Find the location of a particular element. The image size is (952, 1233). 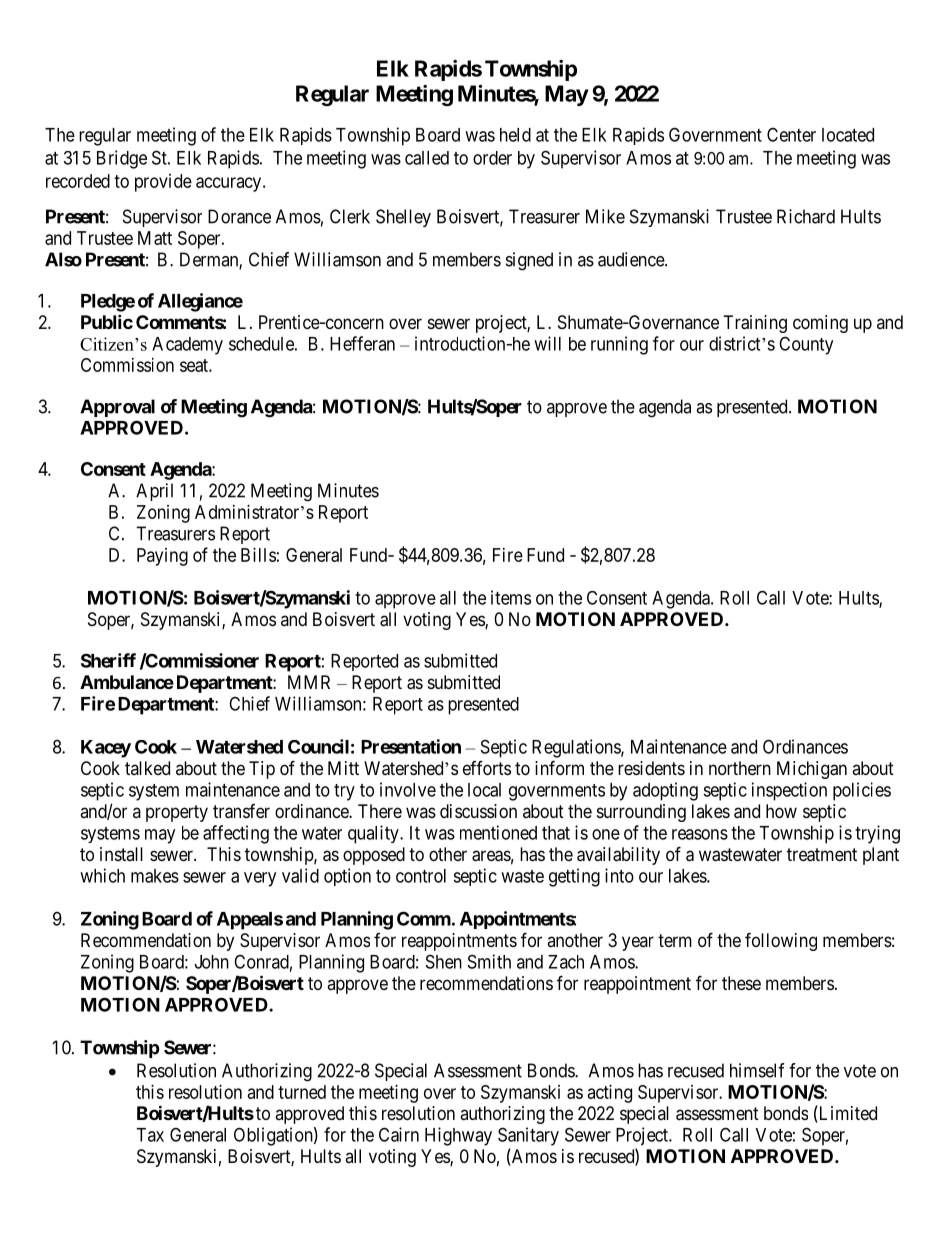

Sheriff is located at coordinates (108, 660).
